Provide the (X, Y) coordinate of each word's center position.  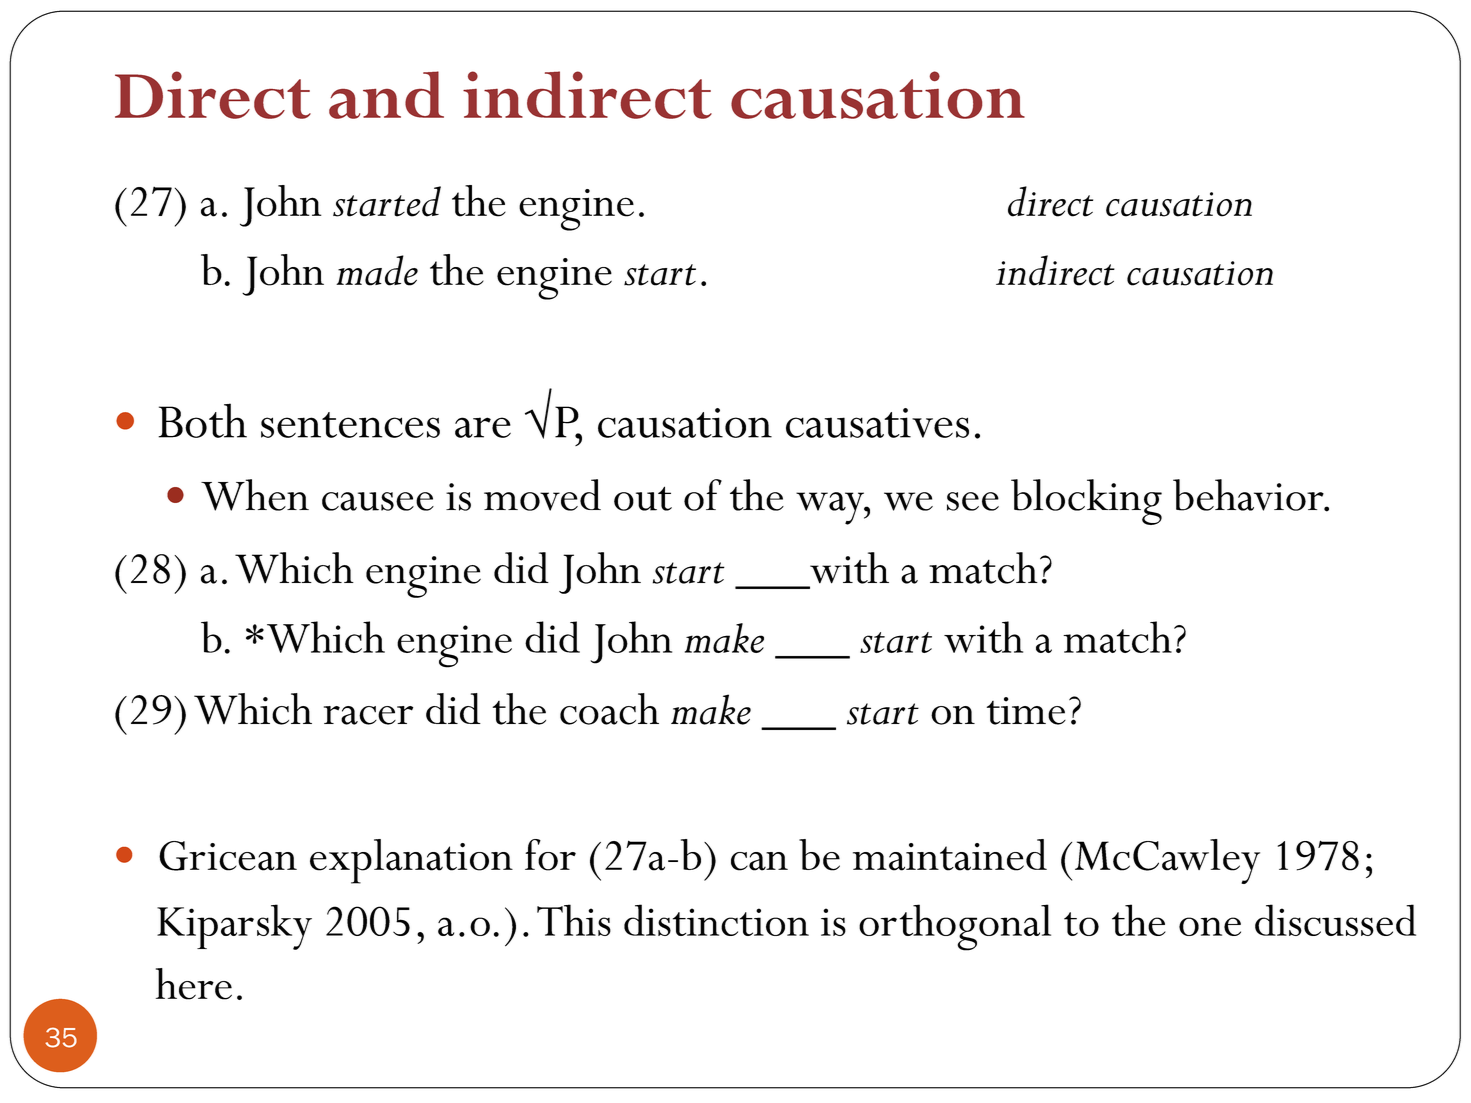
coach (609, 709)
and (386, 95)
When (255, 495)
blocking (1086, 502)
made (377, 270)
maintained (950, 855)
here (194, 984)
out (643, 498)
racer (368, 715)
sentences (350, 425)
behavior (1249, 495)
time (1026, 711)
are (483, 427)
